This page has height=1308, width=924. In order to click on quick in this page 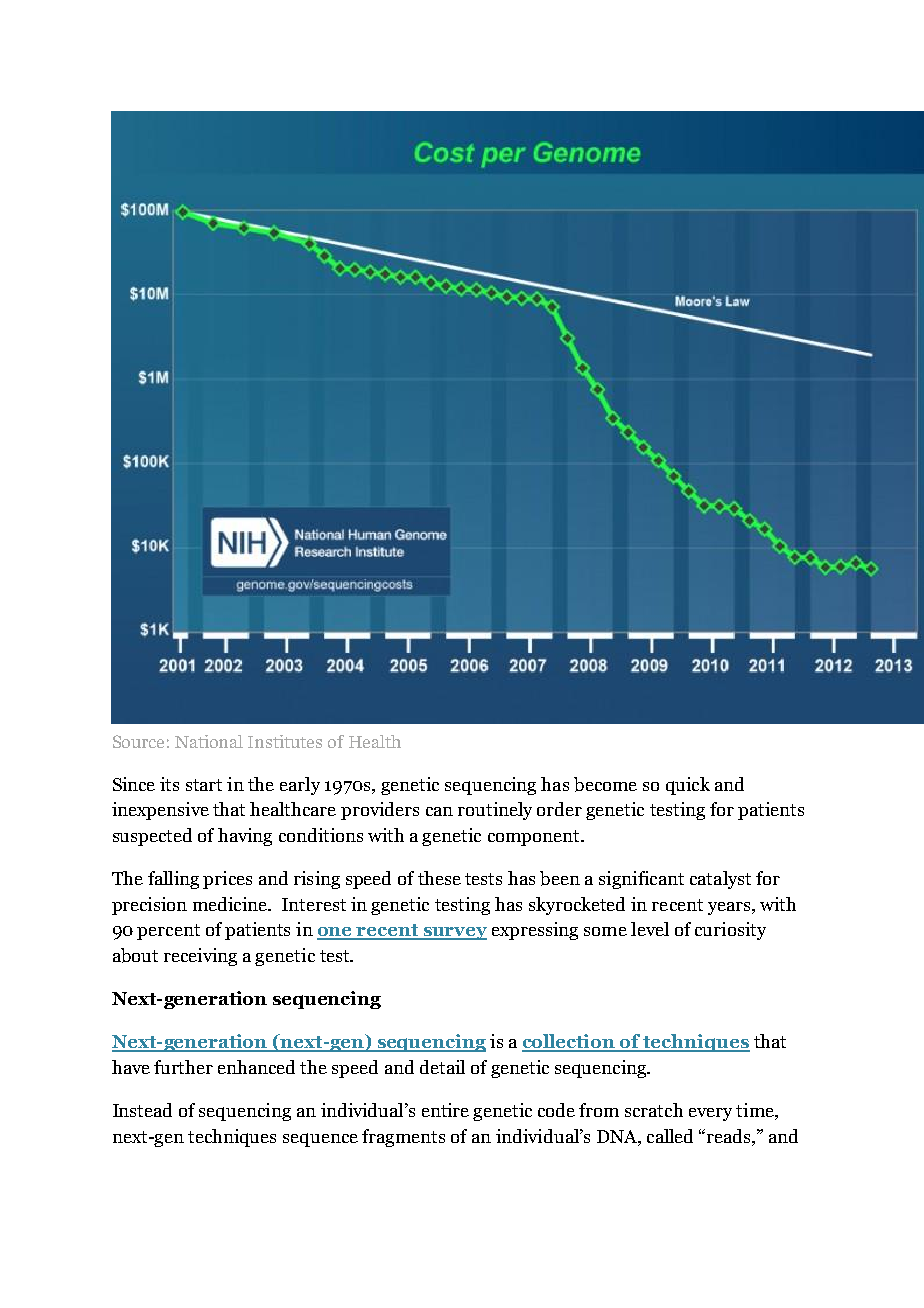, I will do `click(688, 786)`.
